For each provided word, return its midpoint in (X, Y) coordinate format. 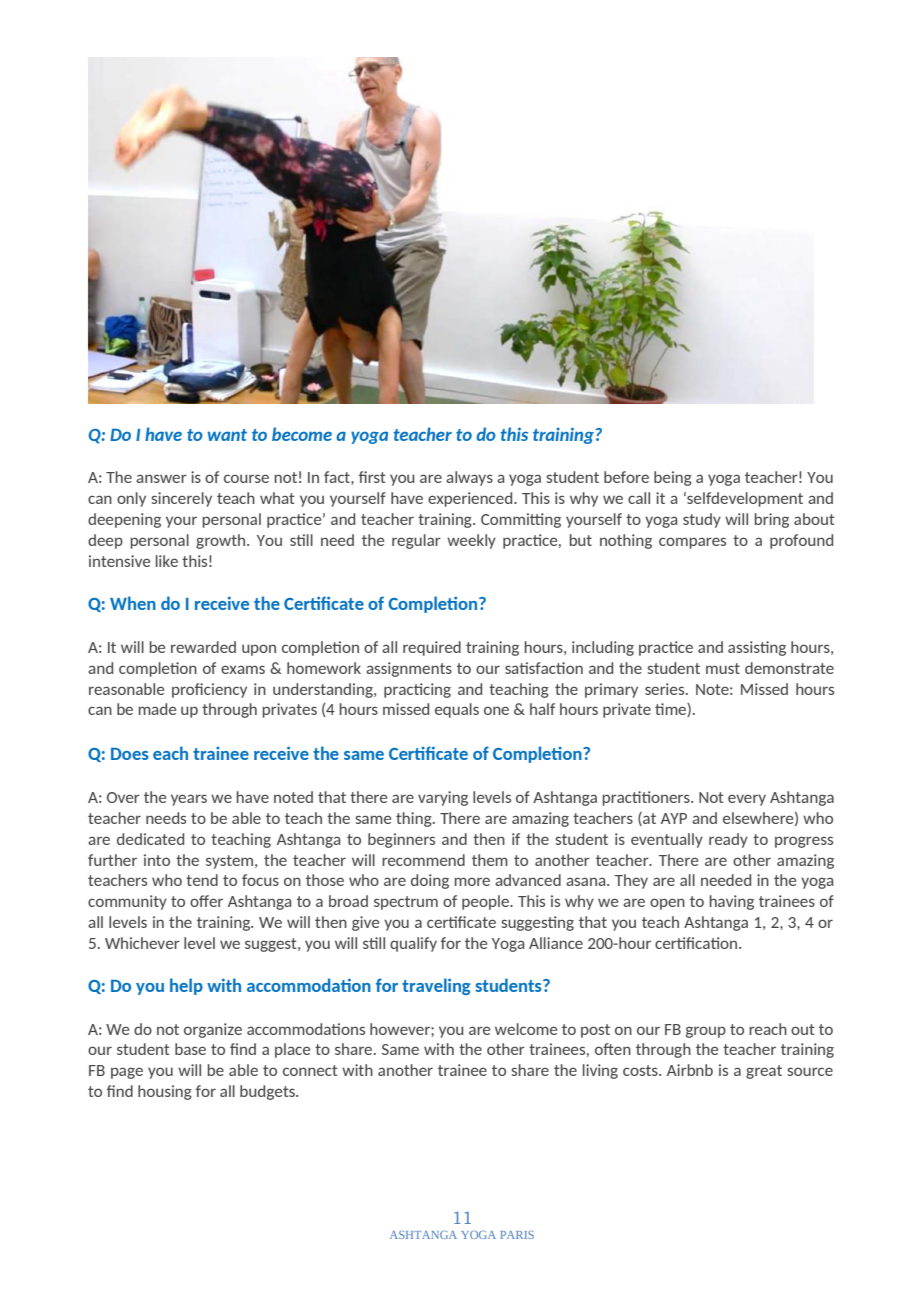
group (706, 1032)
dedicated (150, 839)
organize (213, 1030)
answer (161, 478)
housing (165, 1092)
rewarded (203, 647)
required (432, 648)
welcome (526, 1029)
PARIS (517, 1235)
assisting (757, 648)
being (673, 478)
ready (728, 840)
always (469, 478)
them (490, 860)
